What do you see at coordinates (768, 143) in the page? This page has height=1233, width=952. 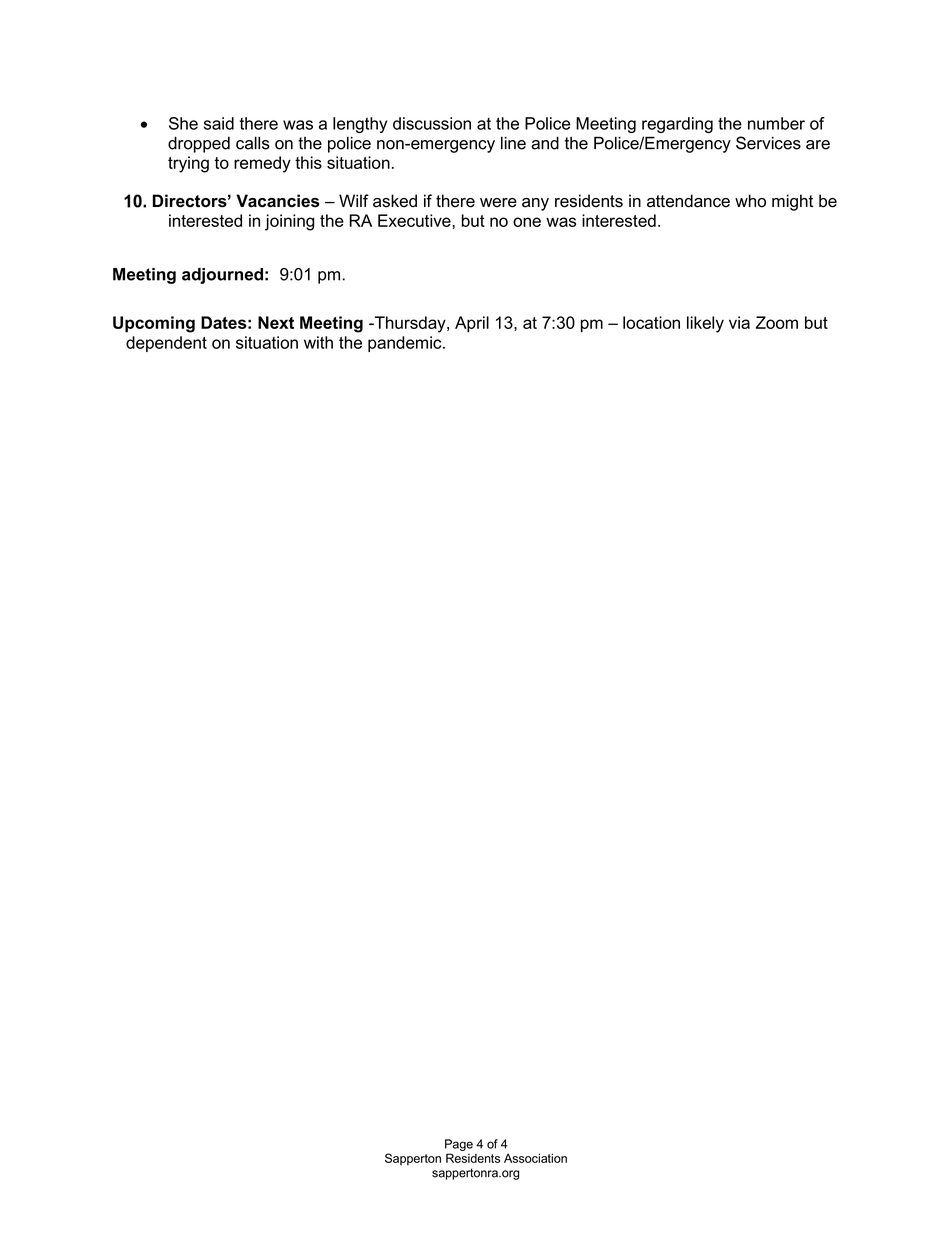 I see `Services` at bounding box center [768, 143].
